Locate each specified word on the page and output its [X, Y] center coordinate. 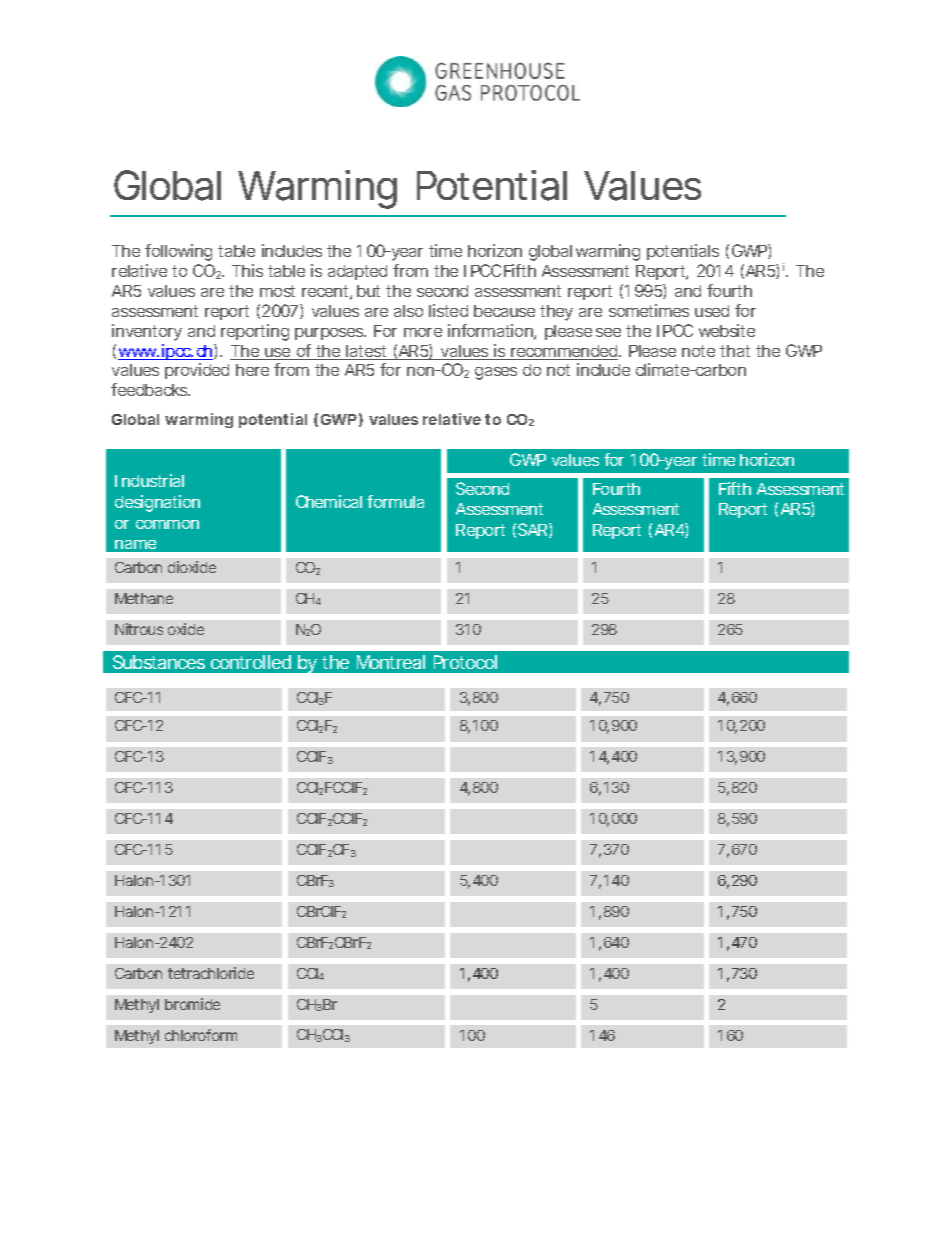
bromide [192, 1004]
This [247, 270]
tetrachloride [211, 973]
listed [448, 310]
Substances [159, 662]
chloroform [201, 1035]
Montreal [391, 662]
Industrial [149, 480]
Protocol [465, 662]
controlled [251, 662]
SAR [532, 529]
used [712, 311]
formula [395, 501]
